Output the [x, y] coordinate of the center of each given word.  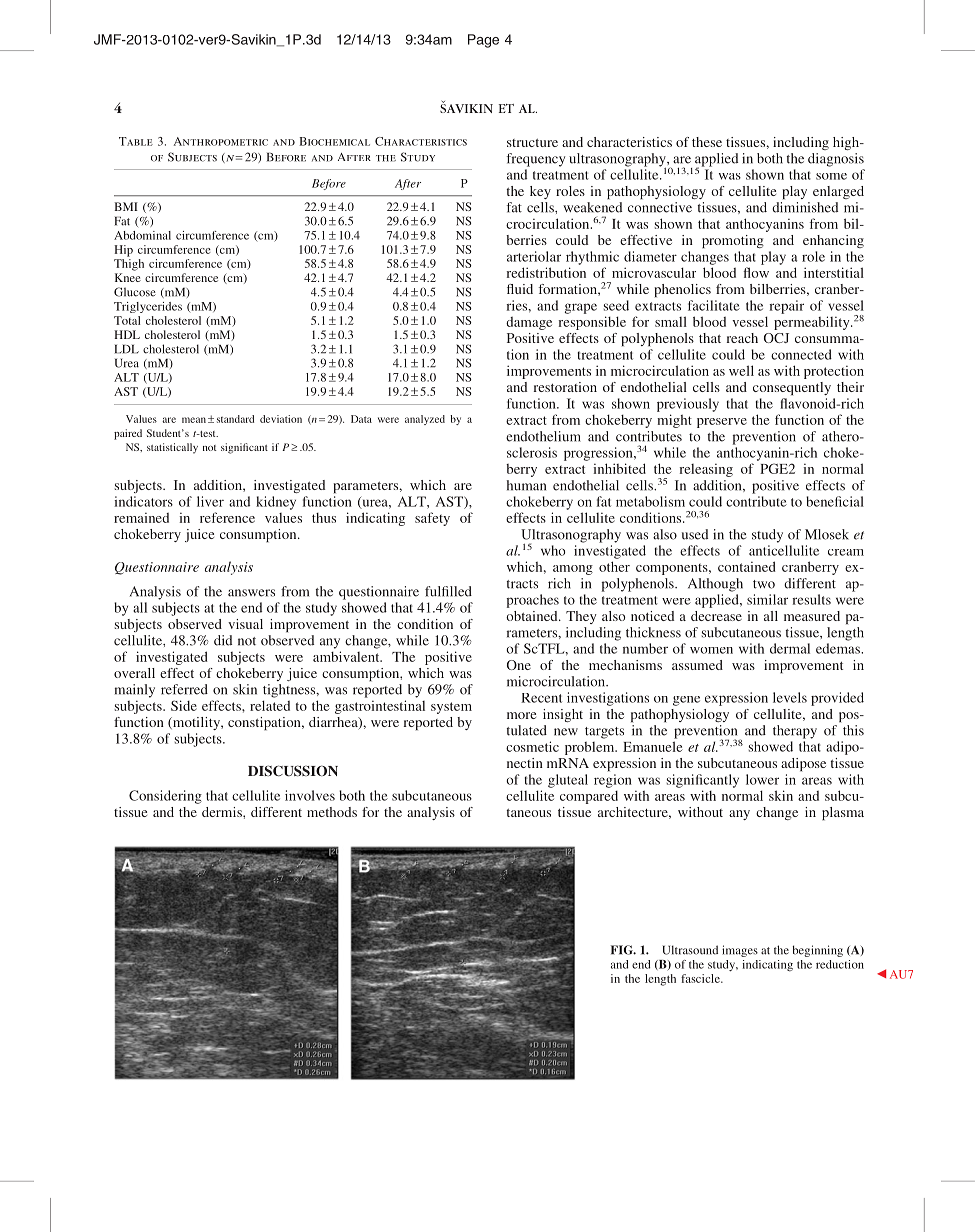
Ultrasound [690, 950]
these [707, 142]
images [740, 951]
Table [136, 141]
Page [483, 41]
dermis [223, 812]
